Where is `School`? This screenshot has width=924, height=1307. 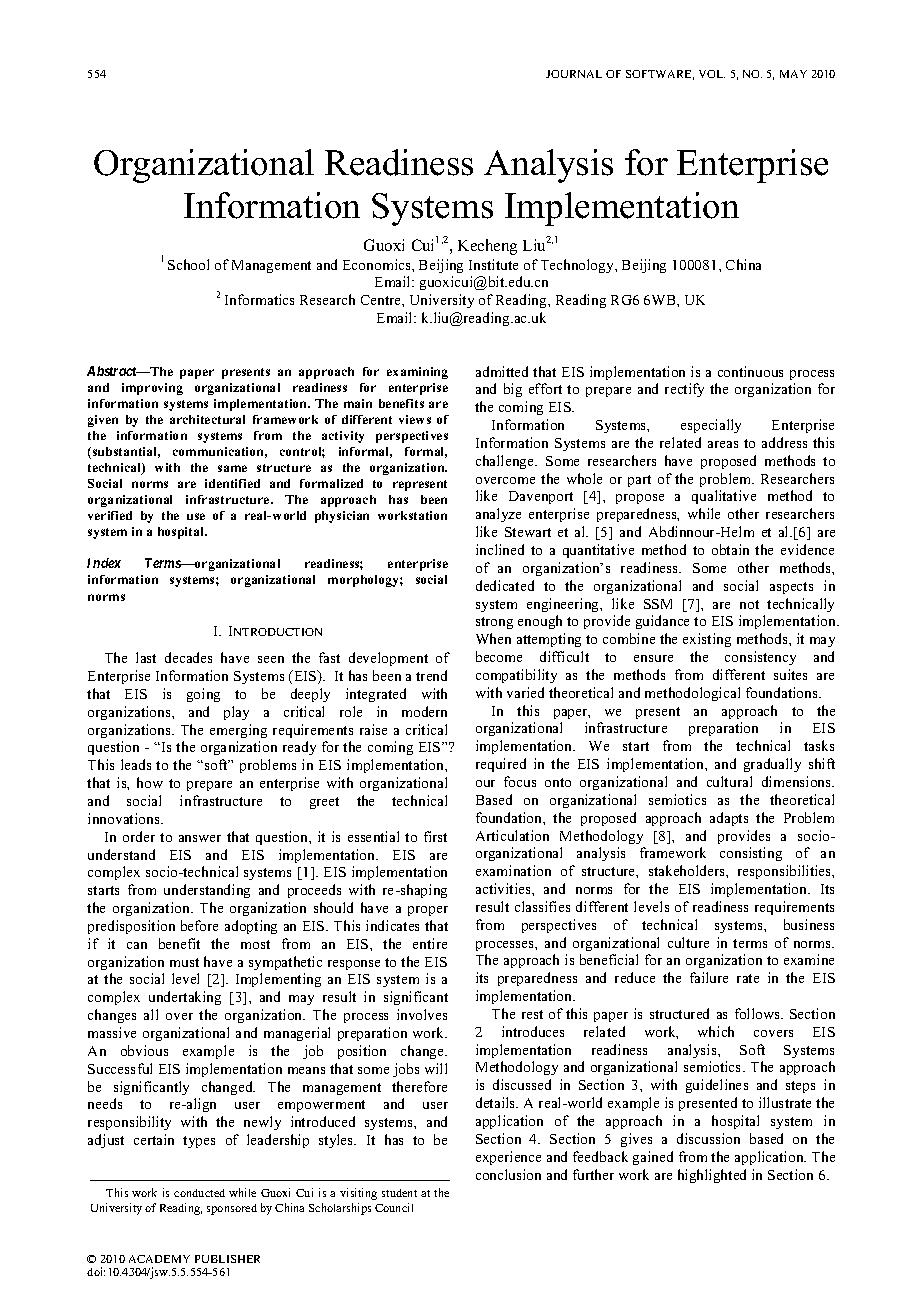
School is located at coordinates (188, 264).
